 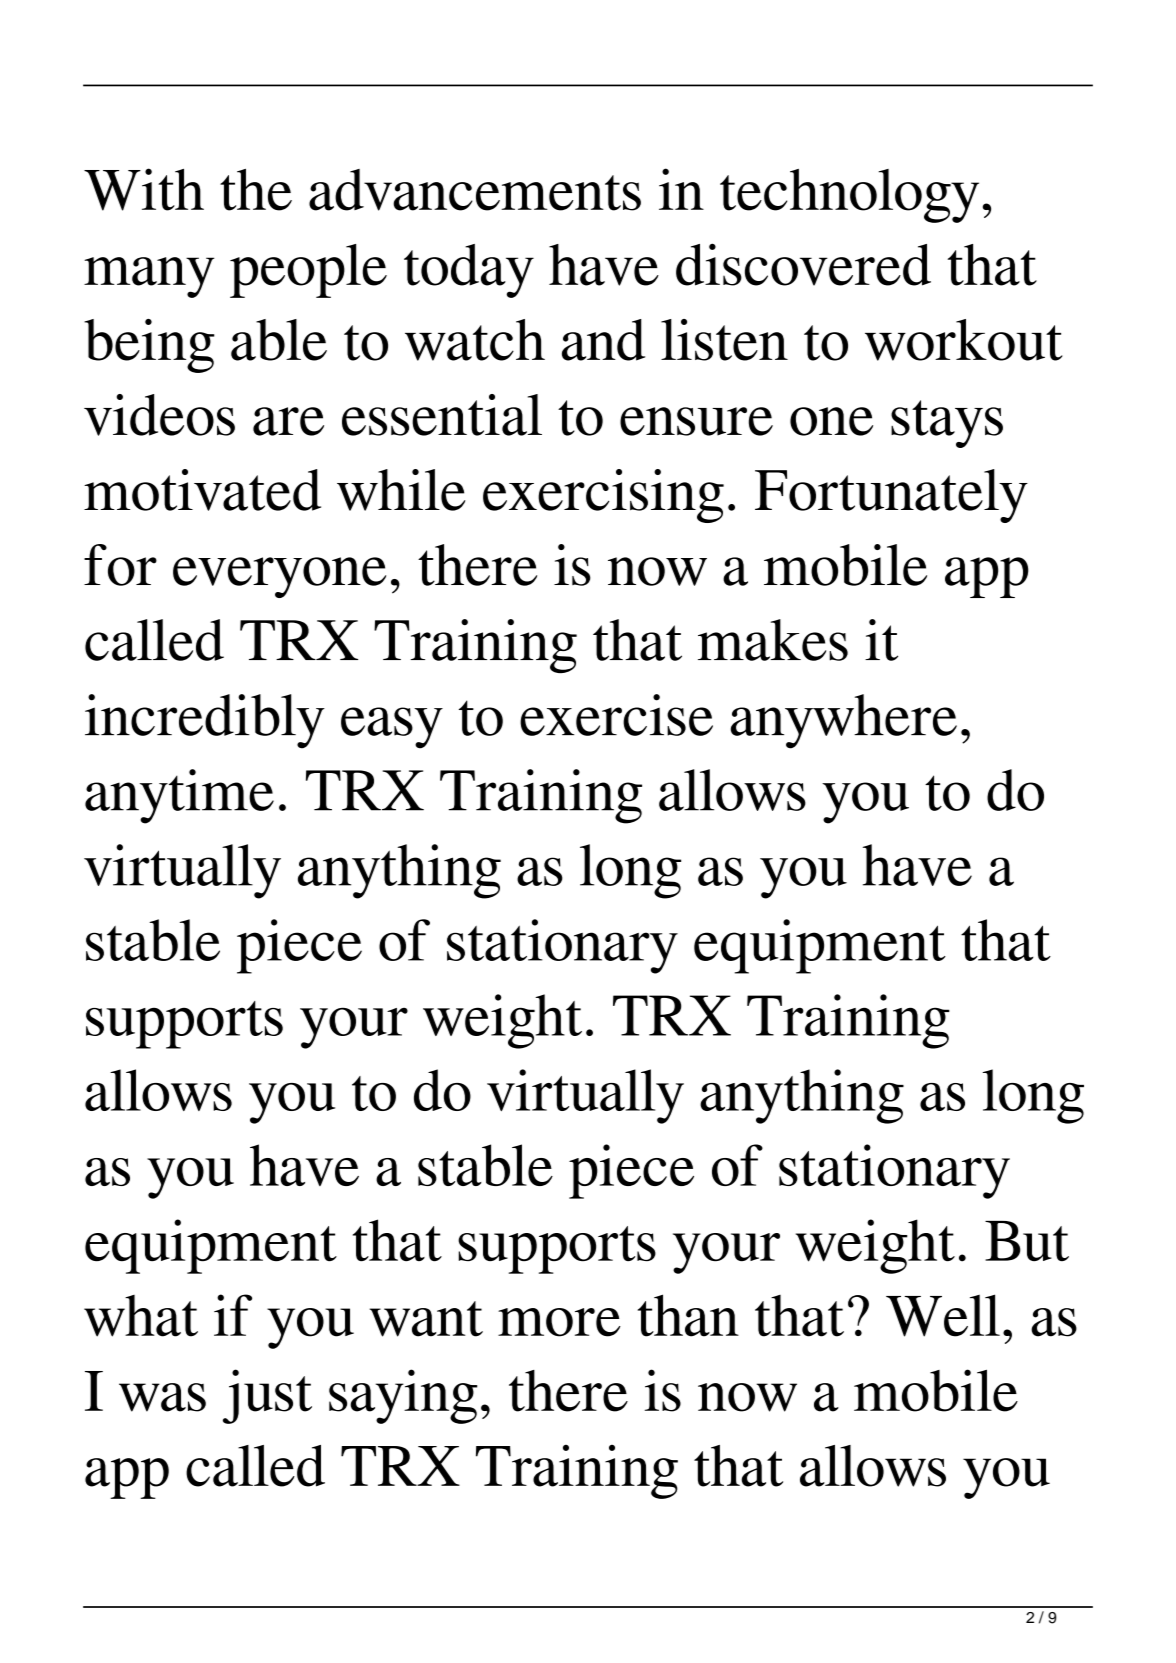 I want to click on Well, so click(x=943, y=1315).
